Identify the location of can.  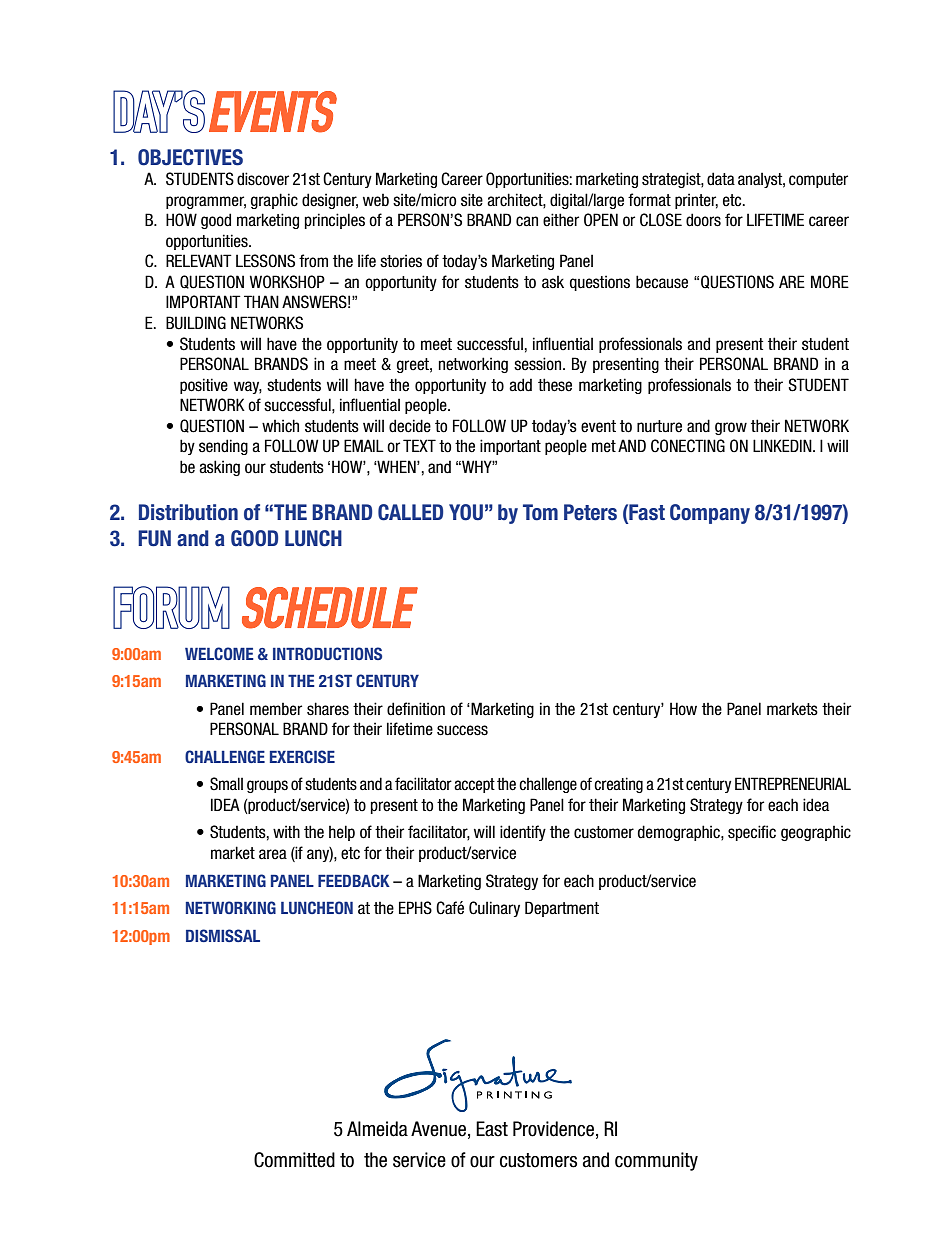
(527, 221).
